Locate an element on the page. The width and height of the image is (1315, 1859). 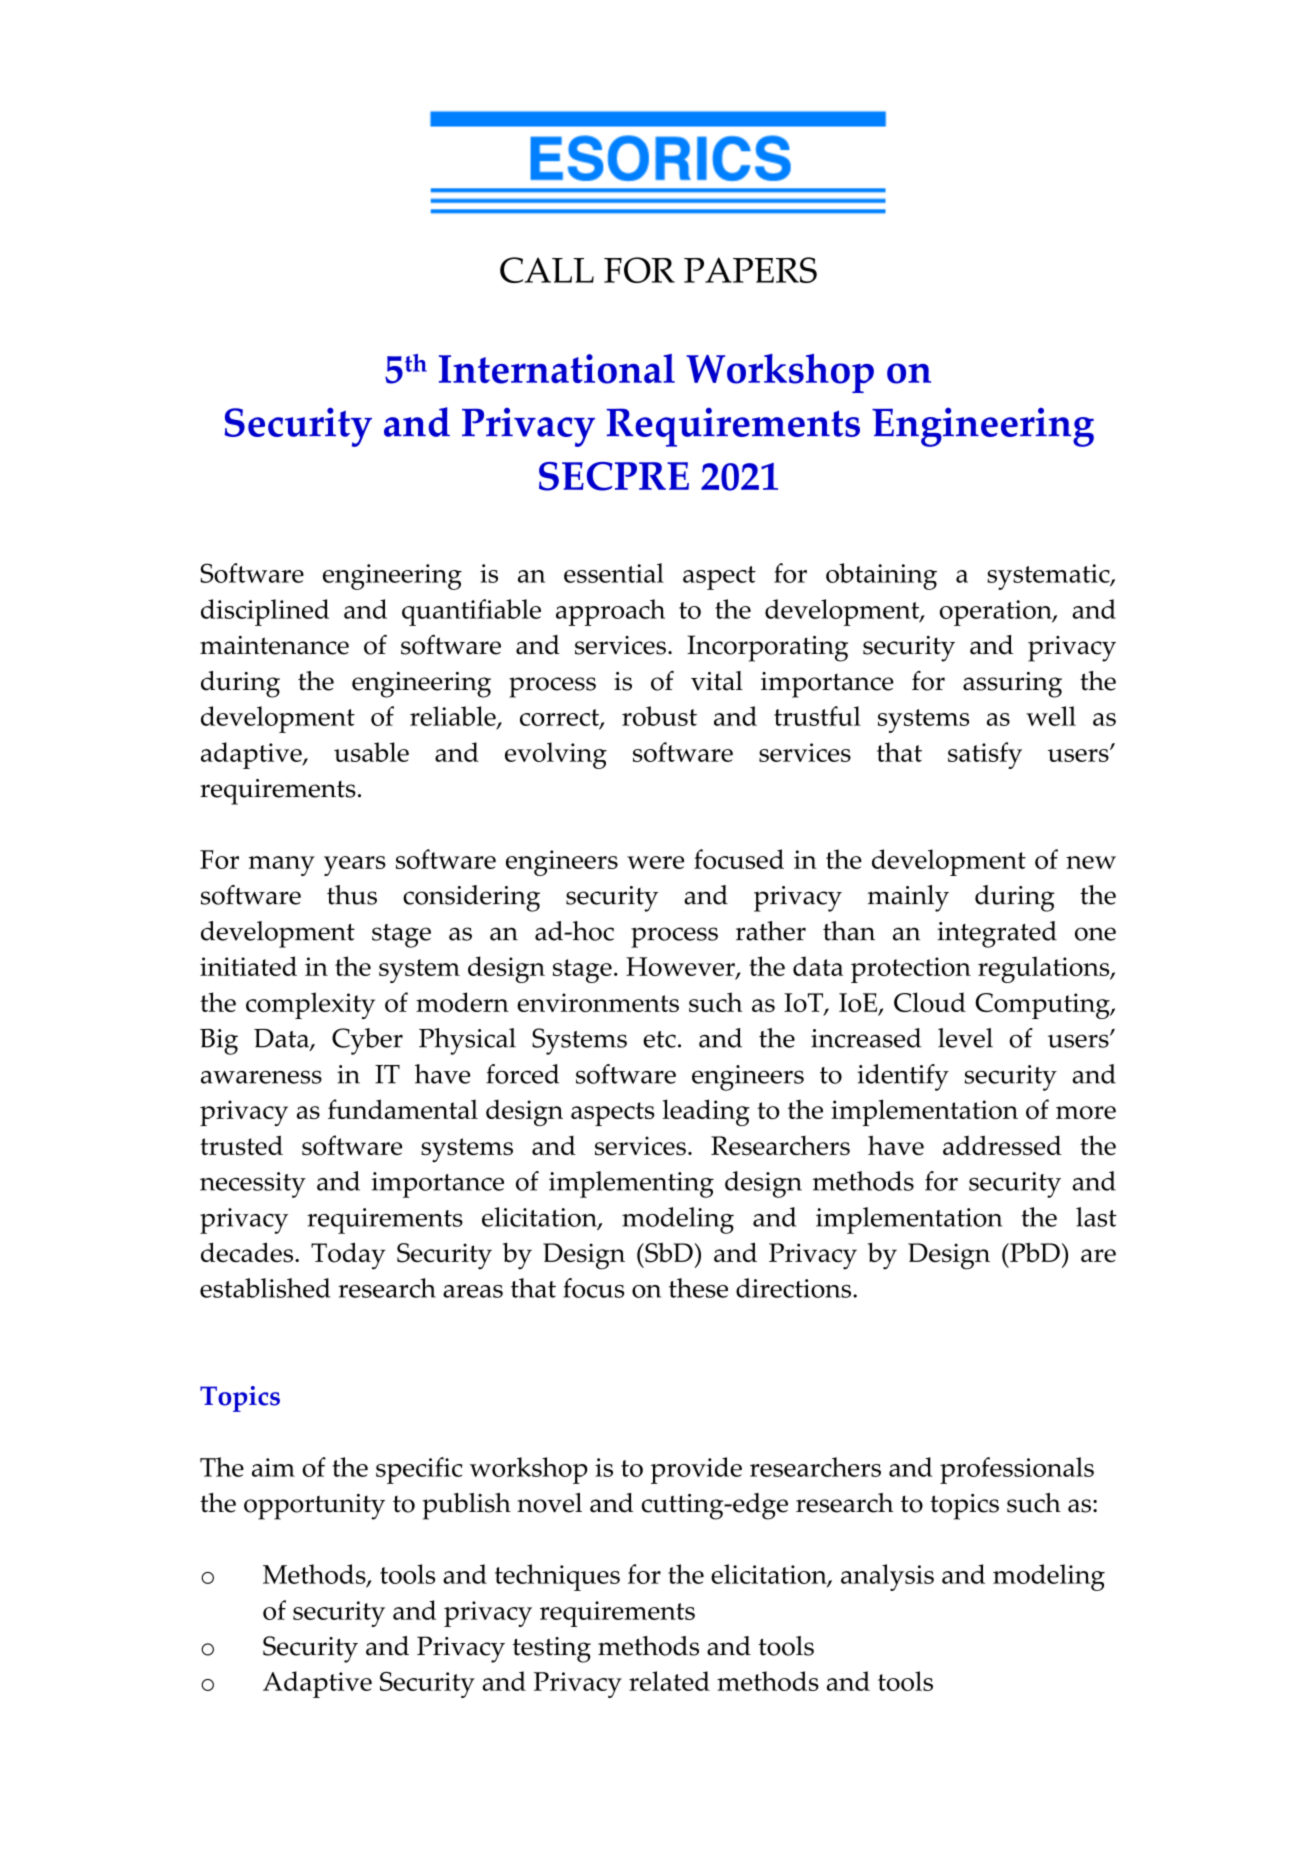
obtaining is located at coordinates (881, 576).
